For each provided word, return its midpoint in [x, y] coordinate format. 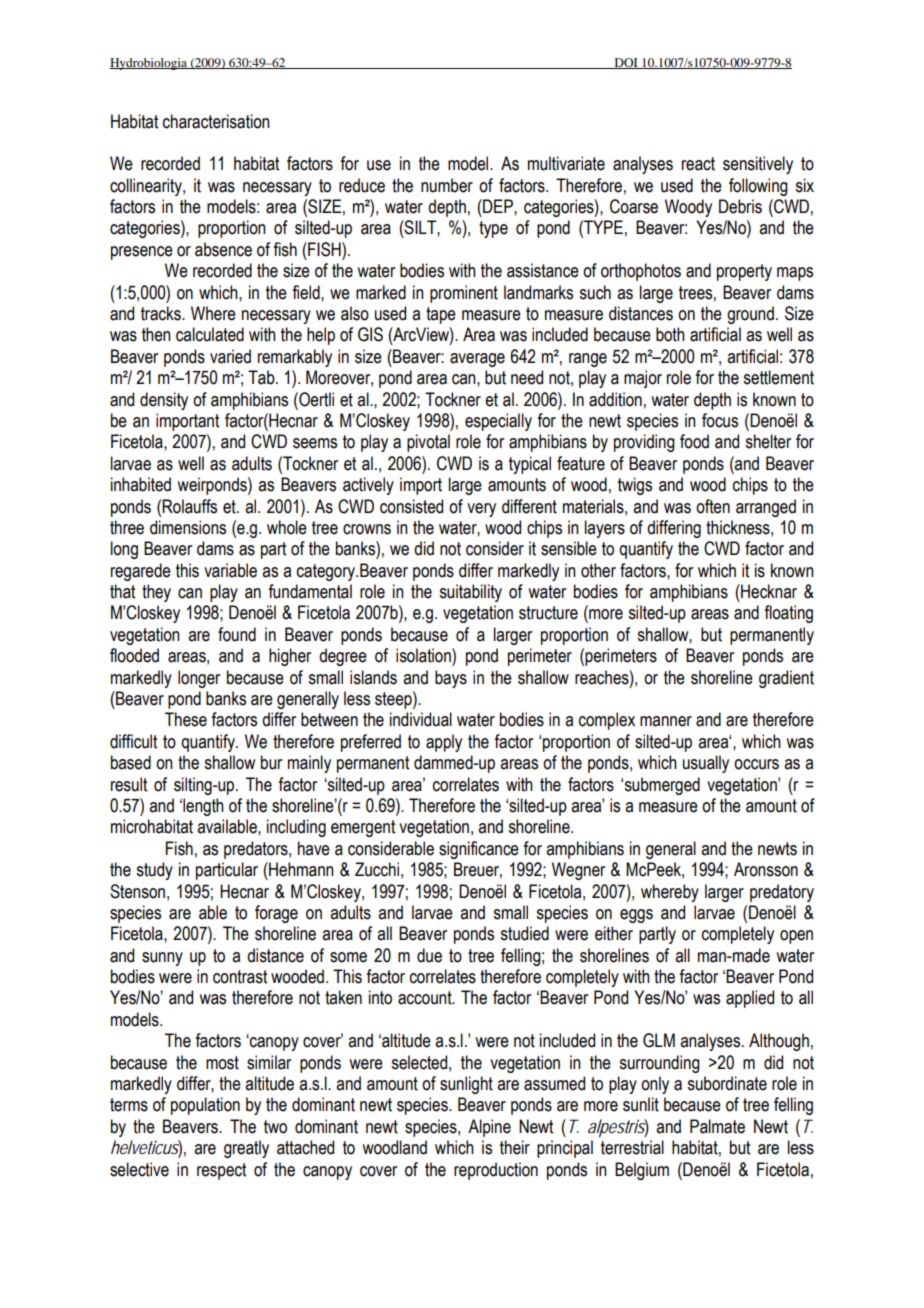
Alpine [489, 1128]
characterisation [216, 121]
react [698, 164]
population [205, 1106]
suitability [470, 593]
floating [788, 614]
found [237, 634]
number [447, 185]
